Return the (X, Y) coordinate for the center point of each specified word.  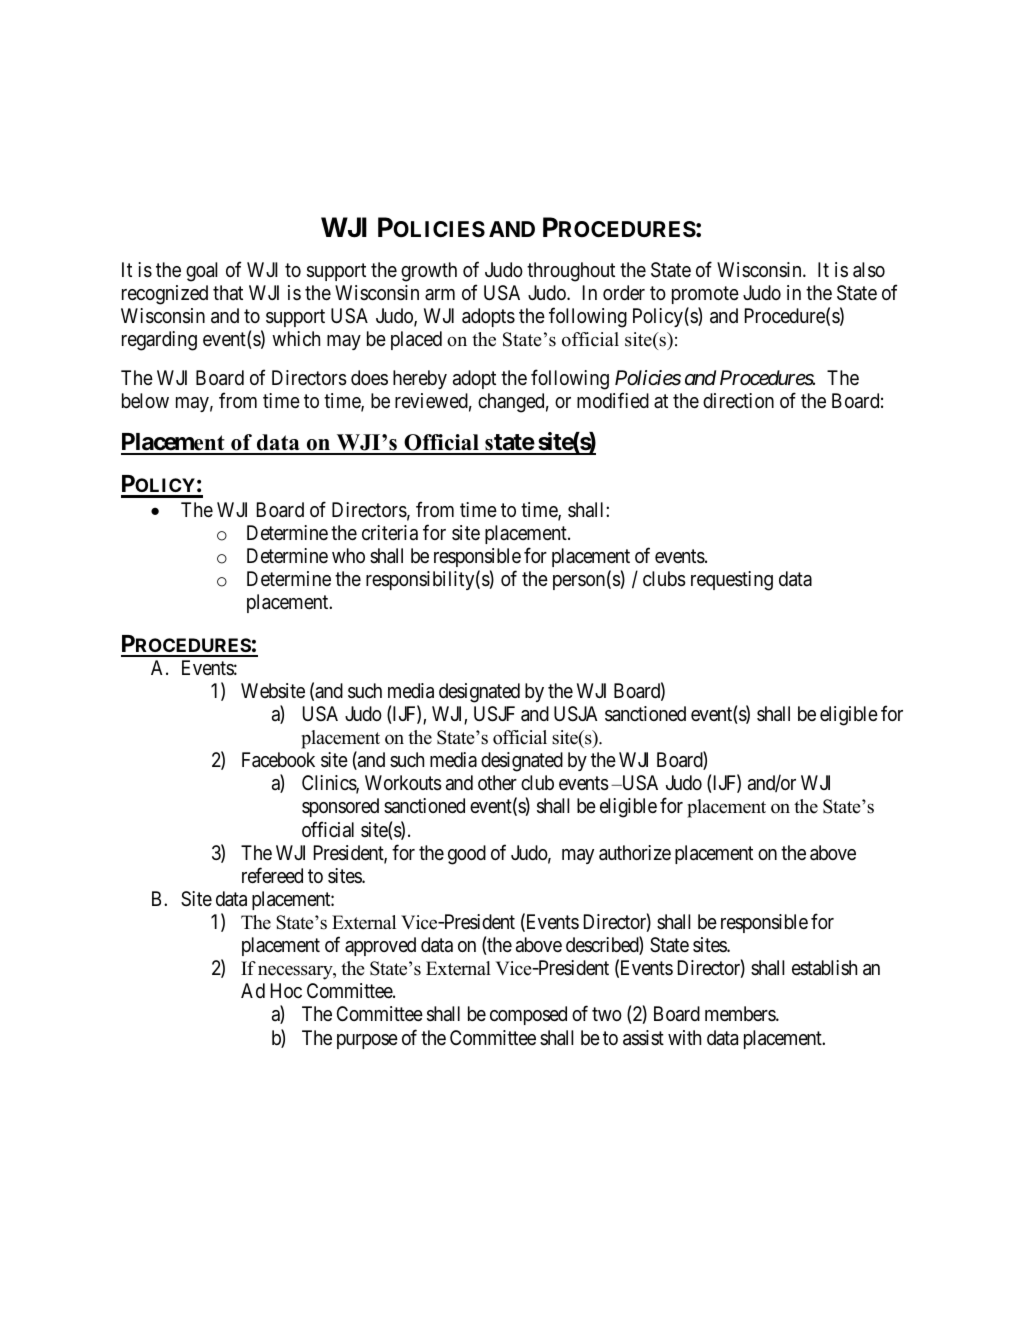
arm (440, 294)
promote (705, 295)
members (741, 1013)
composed (528, 1015)
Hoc (286, 990)
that (228, 292)
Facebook (278, 760)
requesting (732, 581)
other (497, 782)
